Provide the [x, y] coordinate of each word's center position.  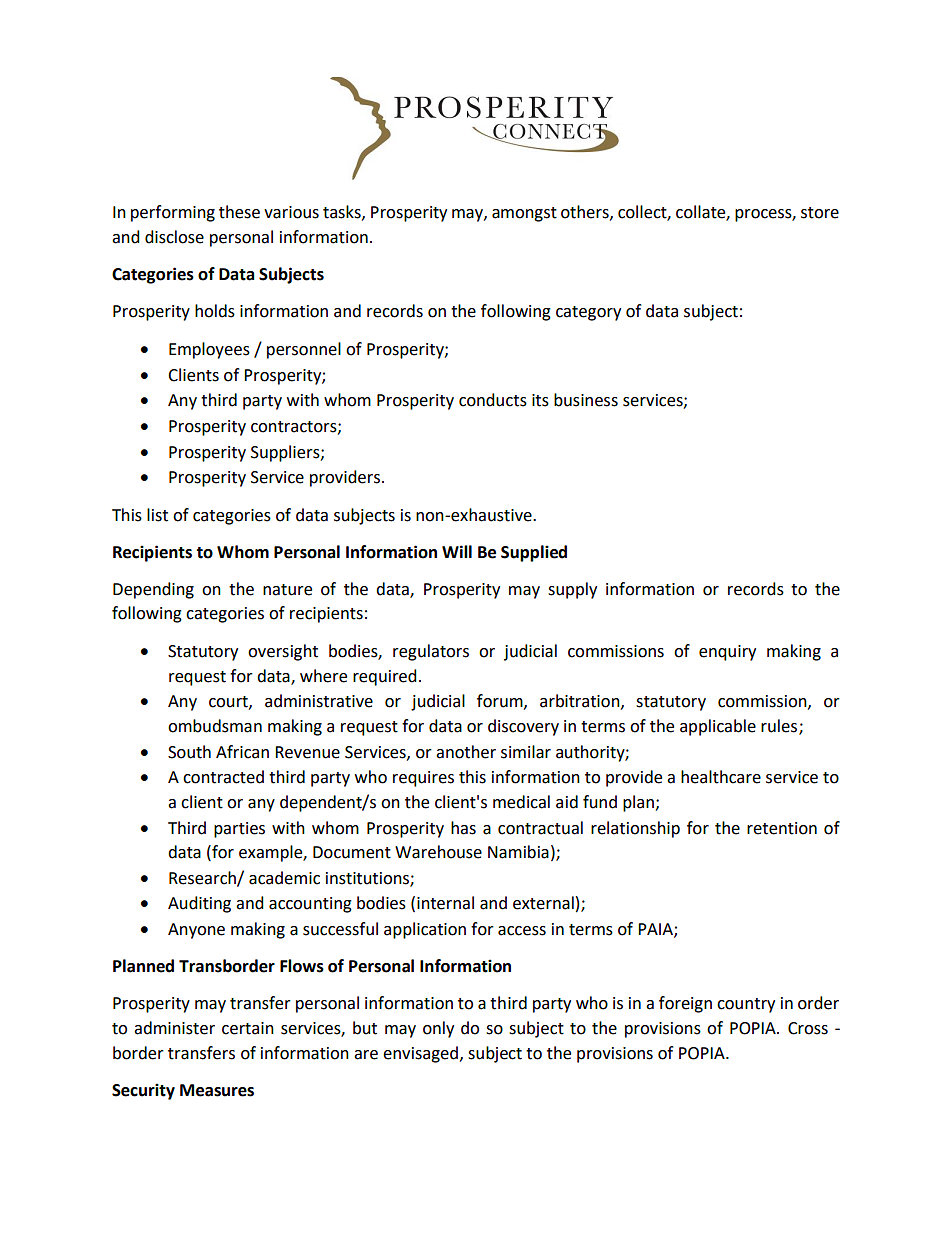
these [239, 212]
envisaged [420, 1054]
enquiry [727, 653]
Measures [217, 1090]
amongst [524, 214]
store [820, 213]
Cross [808, 1028]
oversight [283, 652]
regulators [431, 652]
